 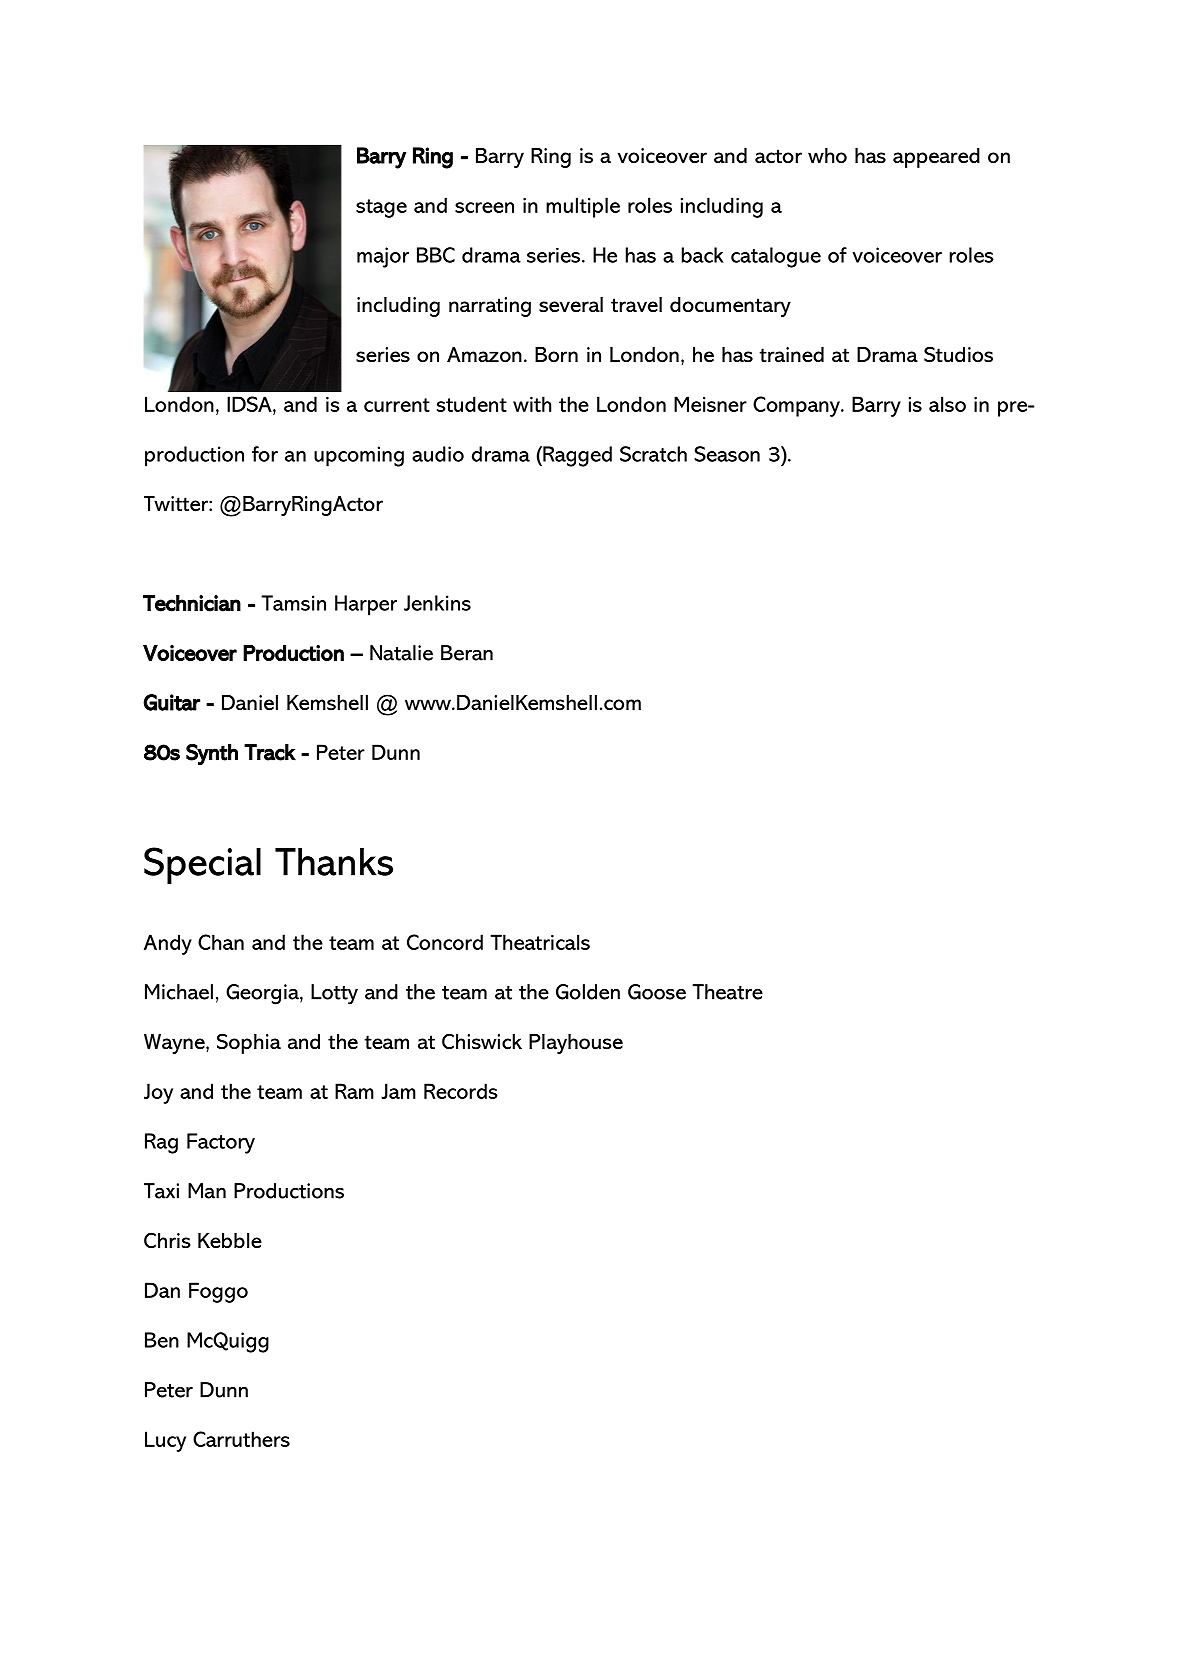 What do you see at coordinates (218, 1292) in the screenshot?
I see `Foggo` at bounding box center [218, 1292].
